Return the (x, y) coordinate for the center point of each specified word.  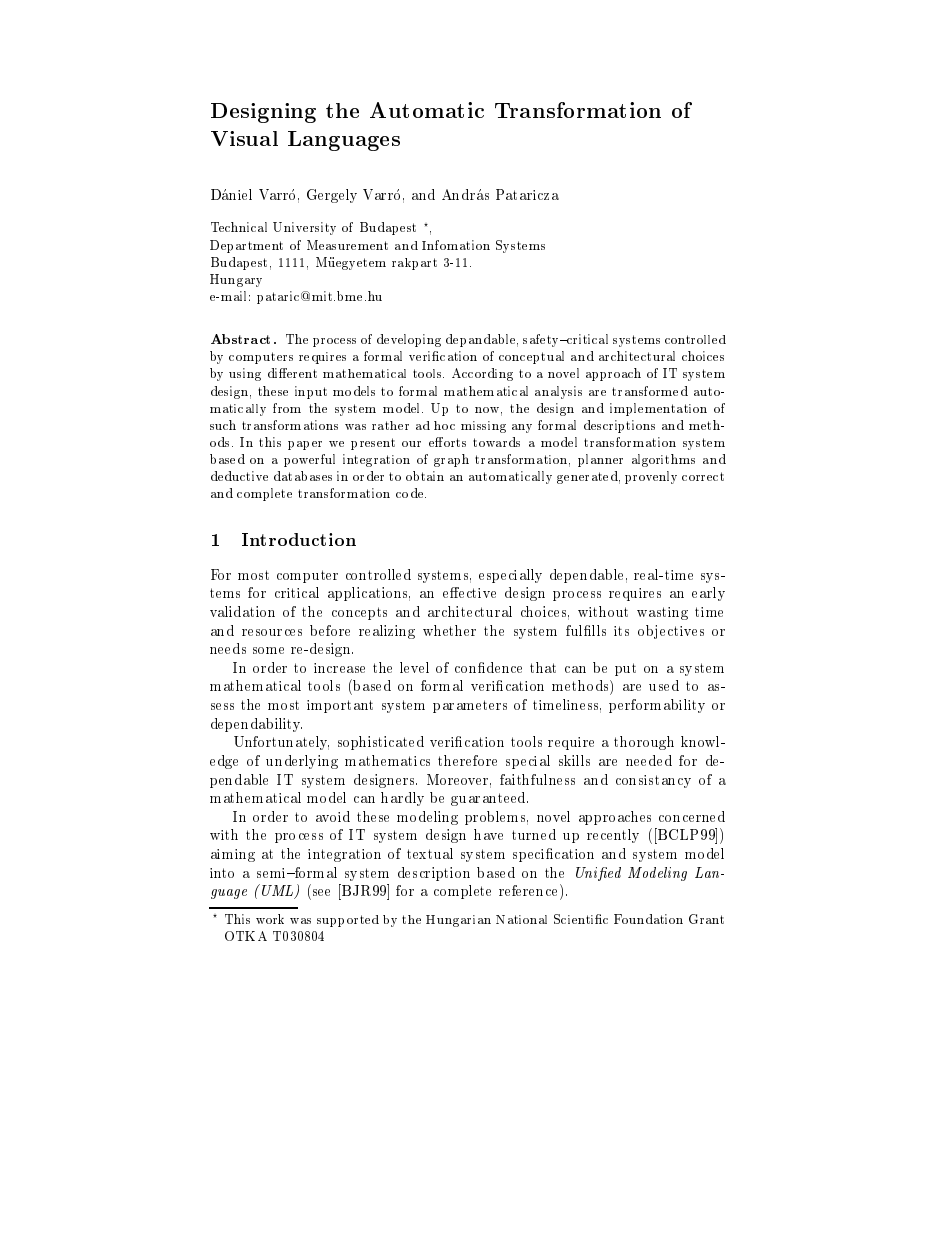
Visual (244, 138)
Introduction (299, 539)
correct (703, 476)
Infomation (456, 245)
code (411, 493)
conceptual (531, 357)
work (270, 919)
